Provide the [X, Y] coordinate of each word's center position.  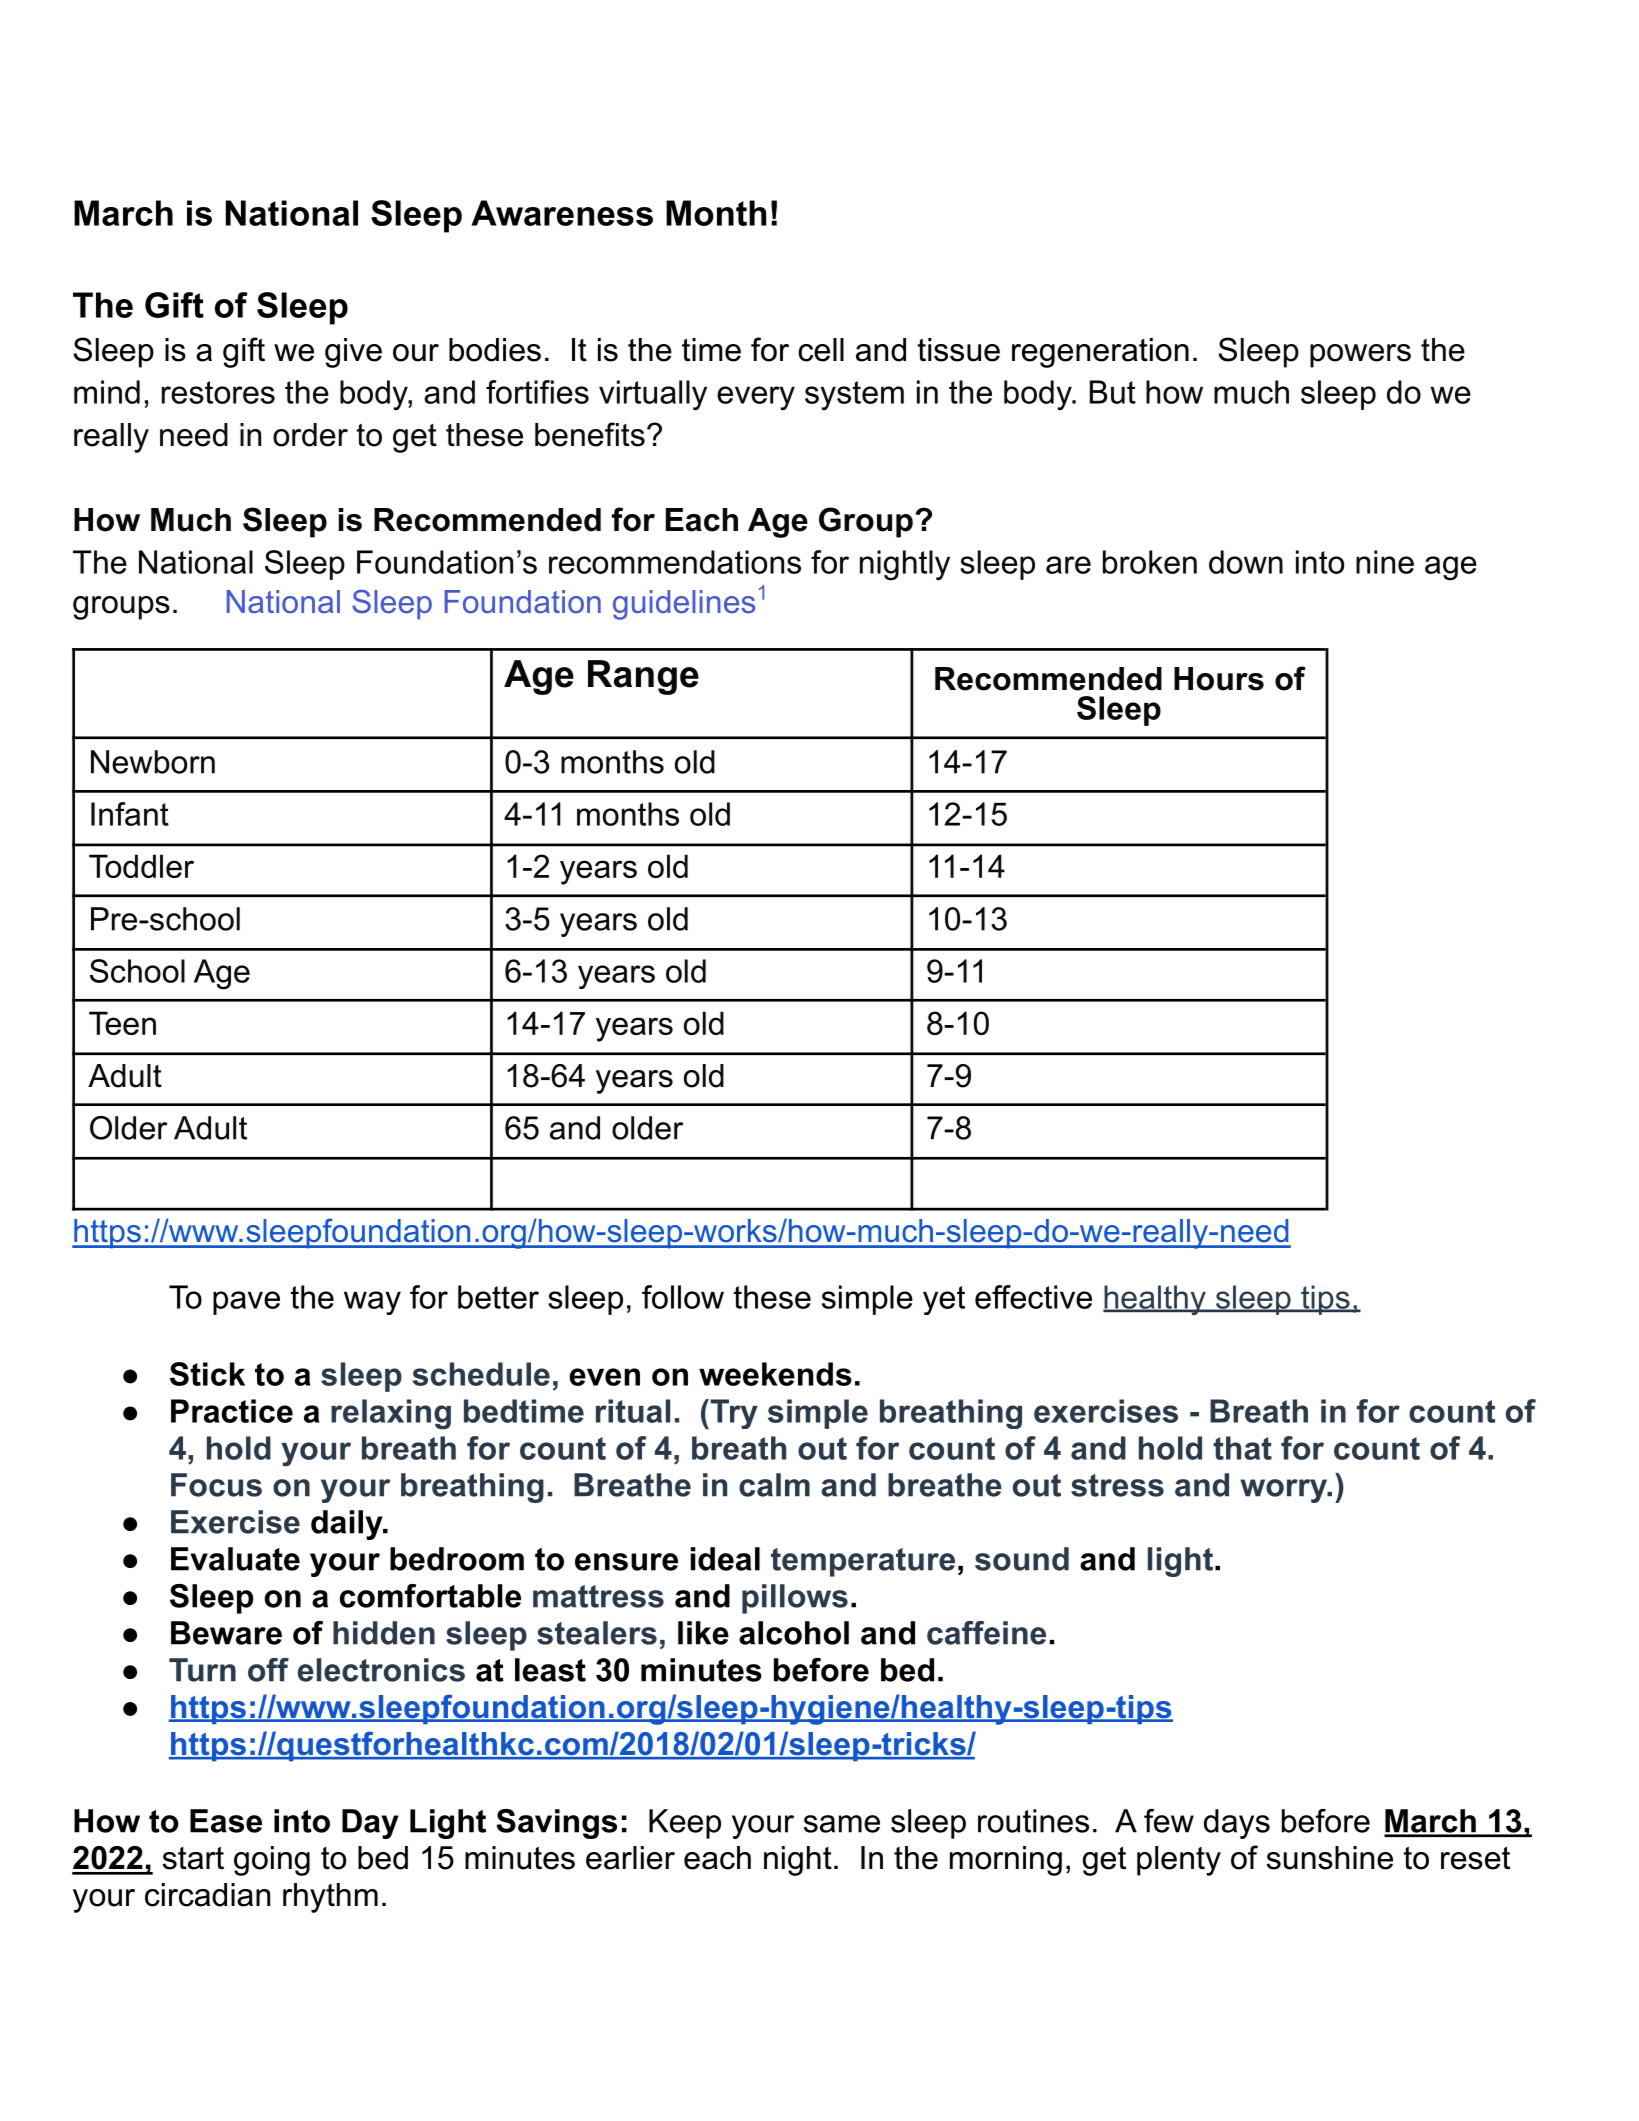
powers [1360, 356]
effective [1033, 1297]
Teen [122, 1023]
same [842, 1824]
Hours [1219, 679]
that [1242, 1448]
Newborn [153, 762]
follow [683, 1297]
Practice [232, 1411]
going [272, 1861]
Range [643, 677]
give [353, 353]
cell [821, 350]
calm [774, 1485]
